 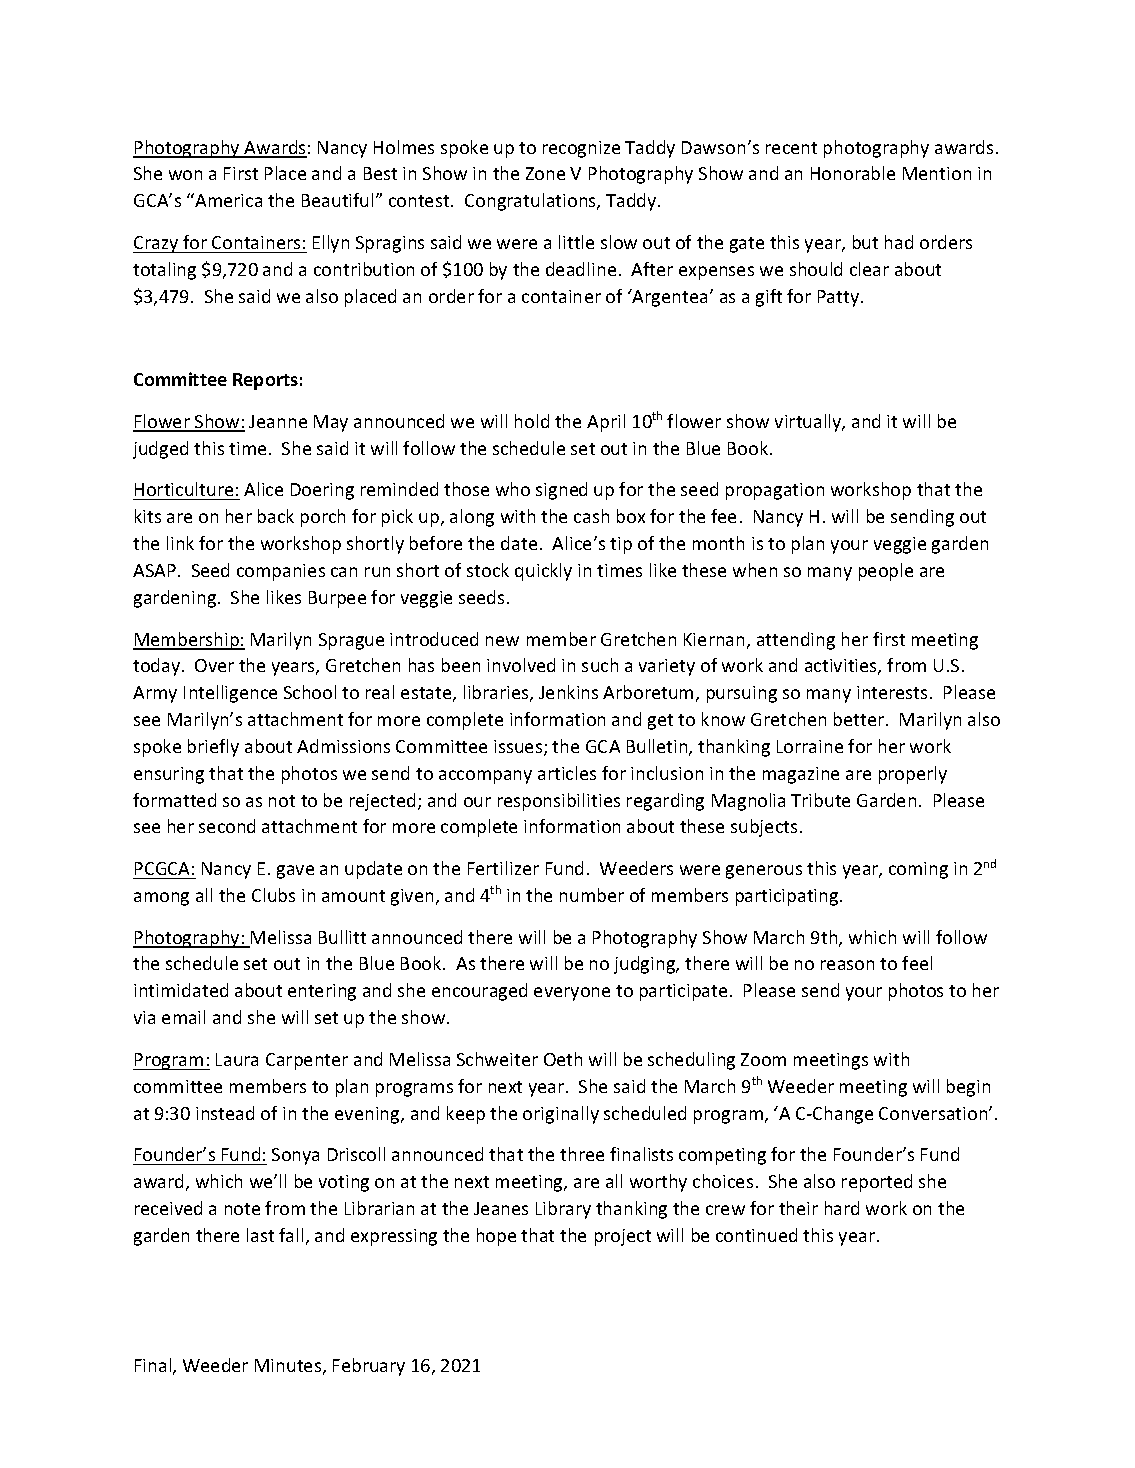 I want to click on briefly, so click(x=213, y=748).
